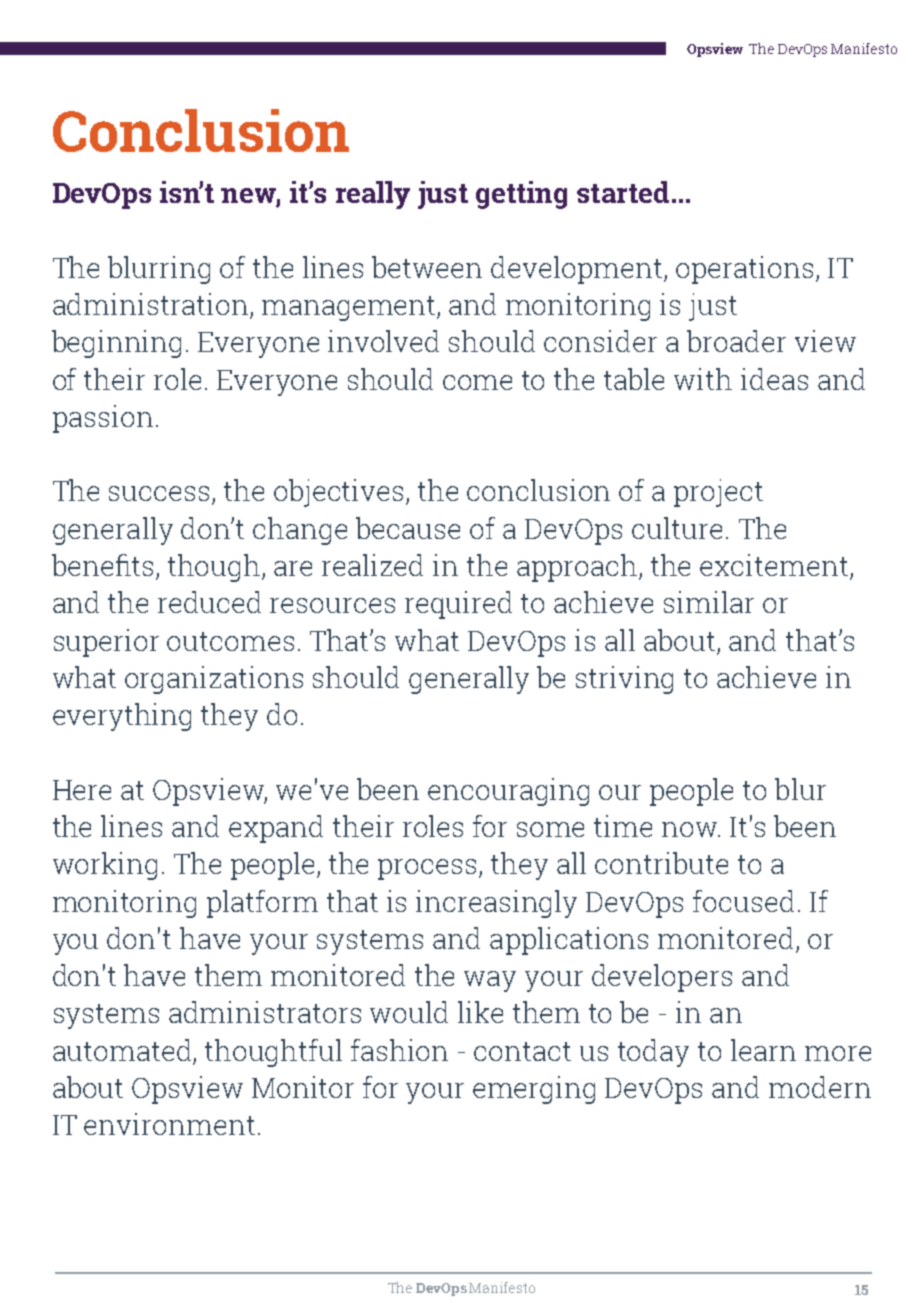 The height and width of the page is (1308, 924). What do you see at coordinates (521, 195) in the page?
I see `getting` at bounding box center [521, 195].
